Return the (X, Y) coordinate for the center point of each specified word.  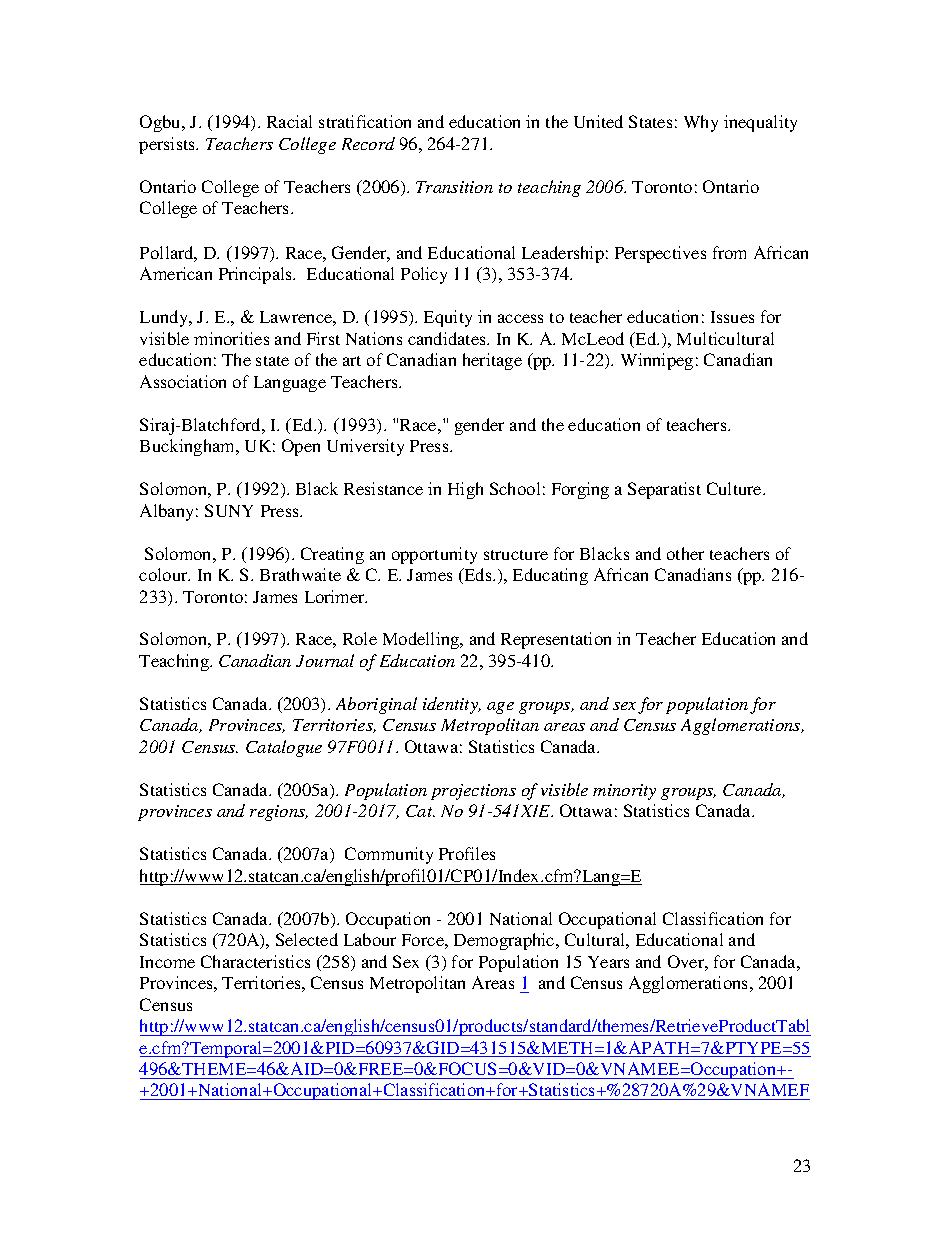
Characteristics (255, 961)
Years (608, 962)
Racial (289, 121)
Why (701, 123)
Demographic (505, 941)
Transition (454, 187)
